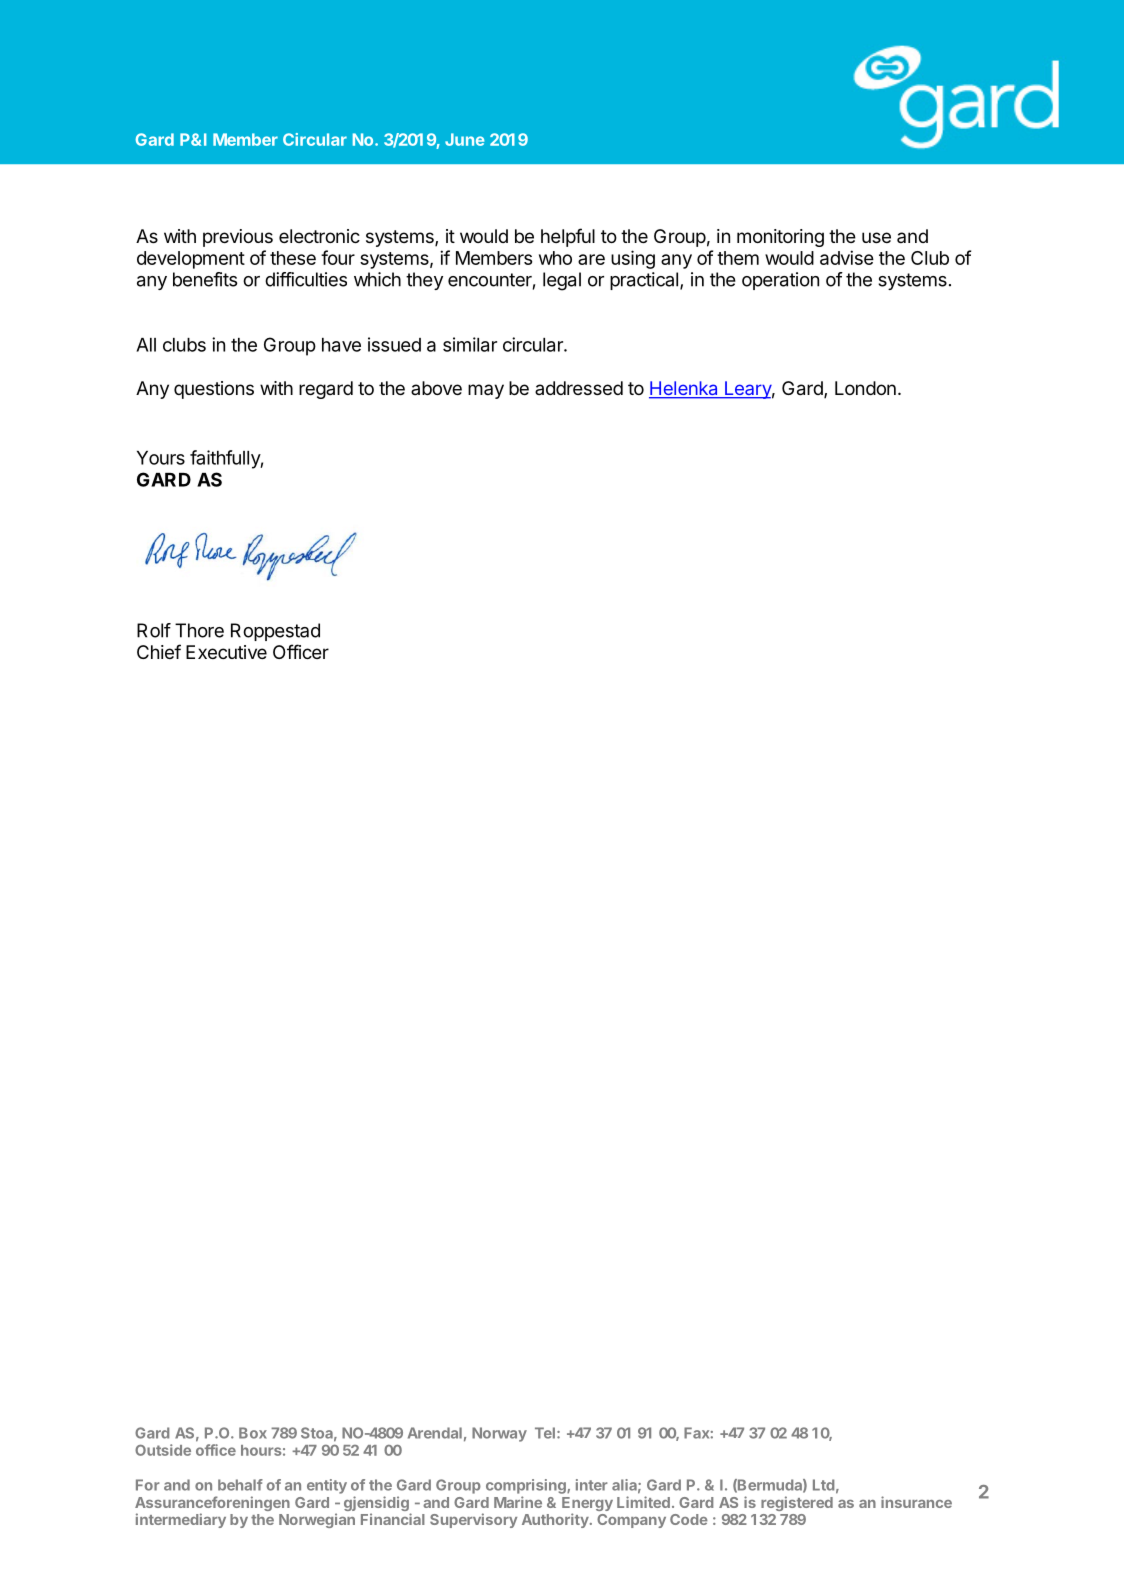  What do you see at coordinates (226, 652) in the screenshot?
I see `Executive` at bounding box center [226, 652].
